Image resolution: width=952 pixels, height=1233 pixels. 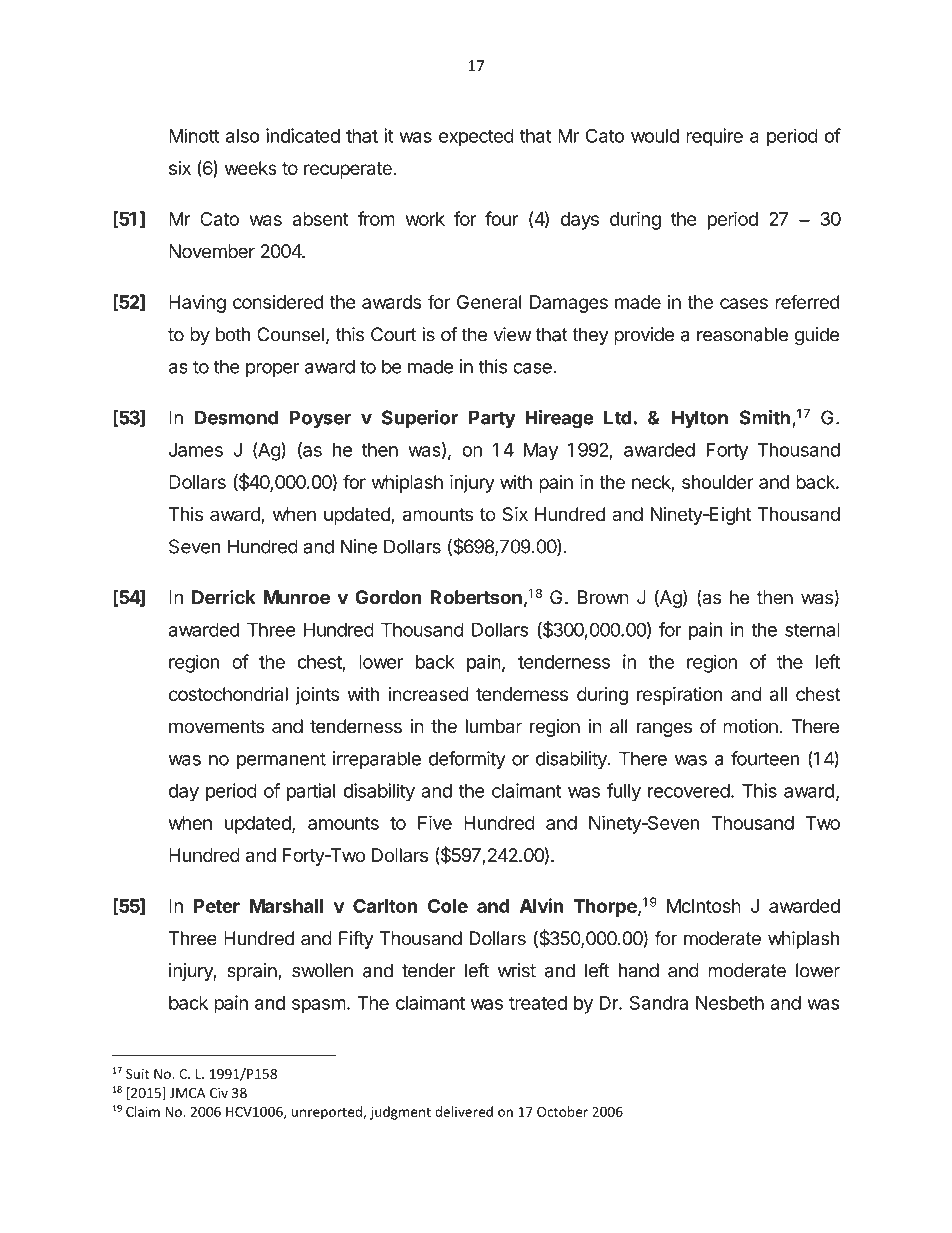 I want to click on May, so click(x=541, y=452).
